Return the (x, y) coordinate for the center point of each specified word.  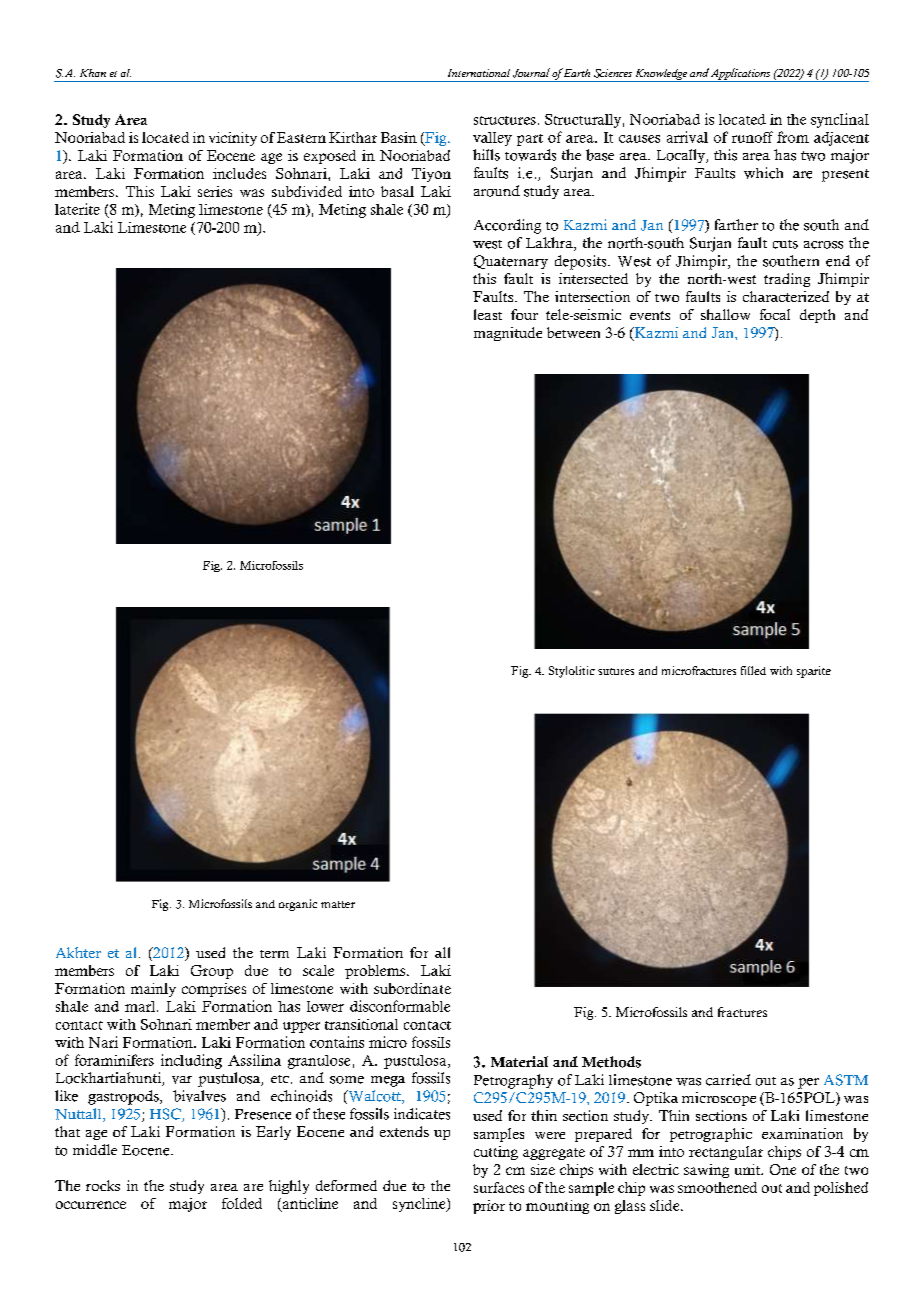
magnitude (508, 334)
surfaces (499, 1187)
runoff (752, 137)
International (479, 73)
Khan (93, 73)
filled (753, 670)
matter (338, 904)
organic (298, 905)
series (215, 191)
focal (775, 314)
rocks (103, 1185)
